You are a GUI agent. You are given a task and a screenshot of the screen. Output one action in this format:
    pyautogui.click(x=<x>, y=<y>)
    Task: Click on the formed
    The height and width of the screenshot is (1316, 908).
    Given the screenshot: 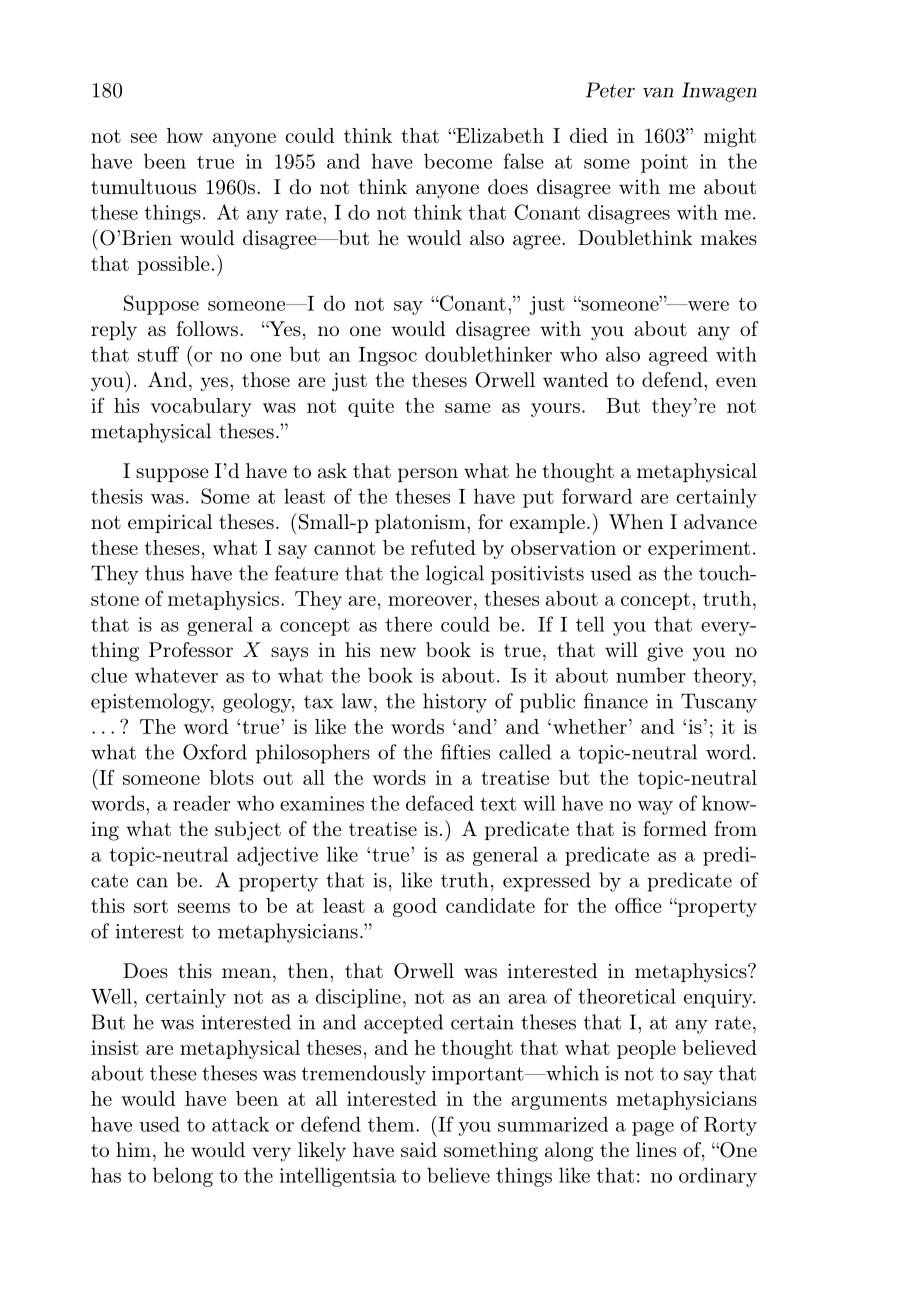 What is the action you would take?
    pyautogui.click(x=675, y=828)
